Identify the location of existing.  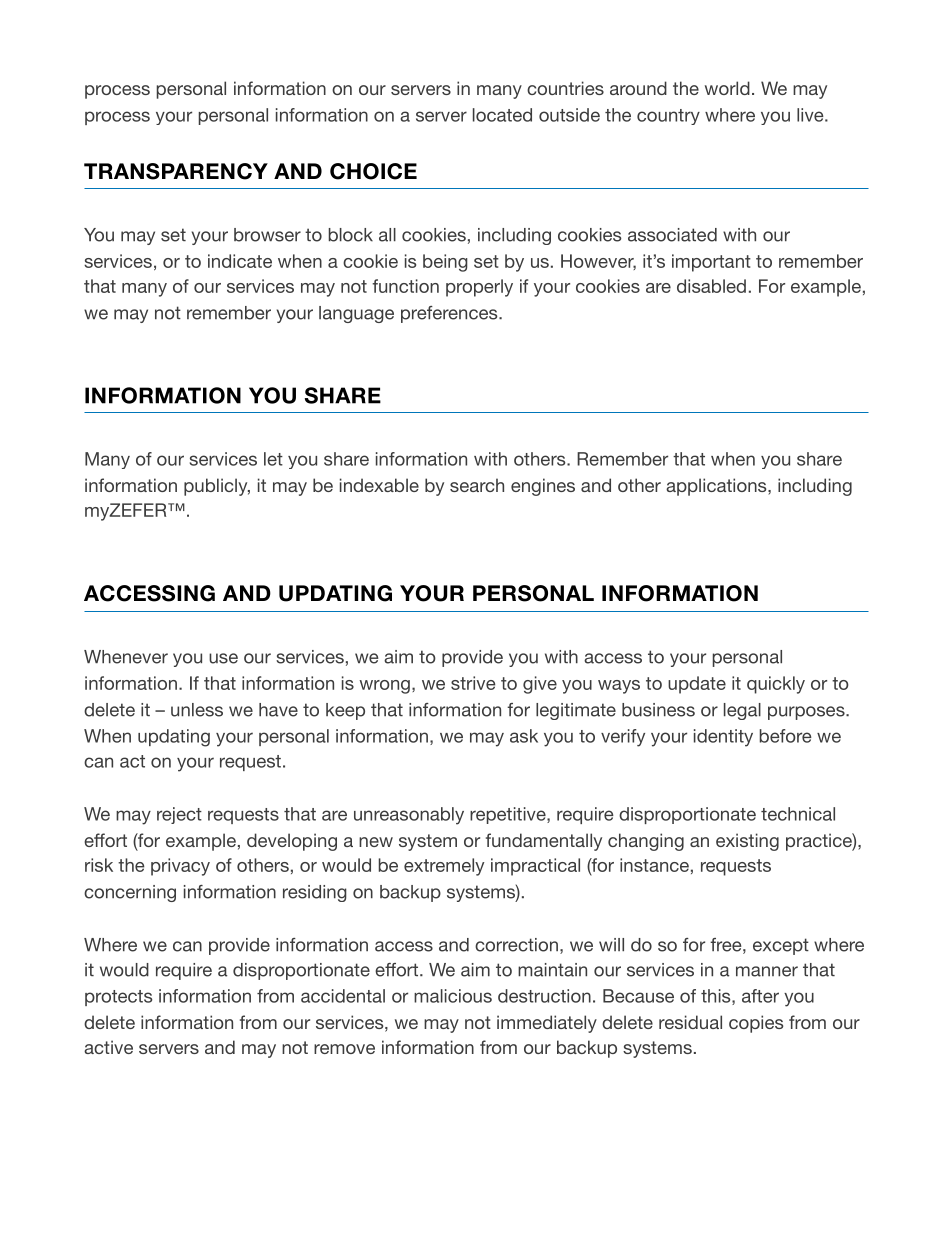
(747, 842).
